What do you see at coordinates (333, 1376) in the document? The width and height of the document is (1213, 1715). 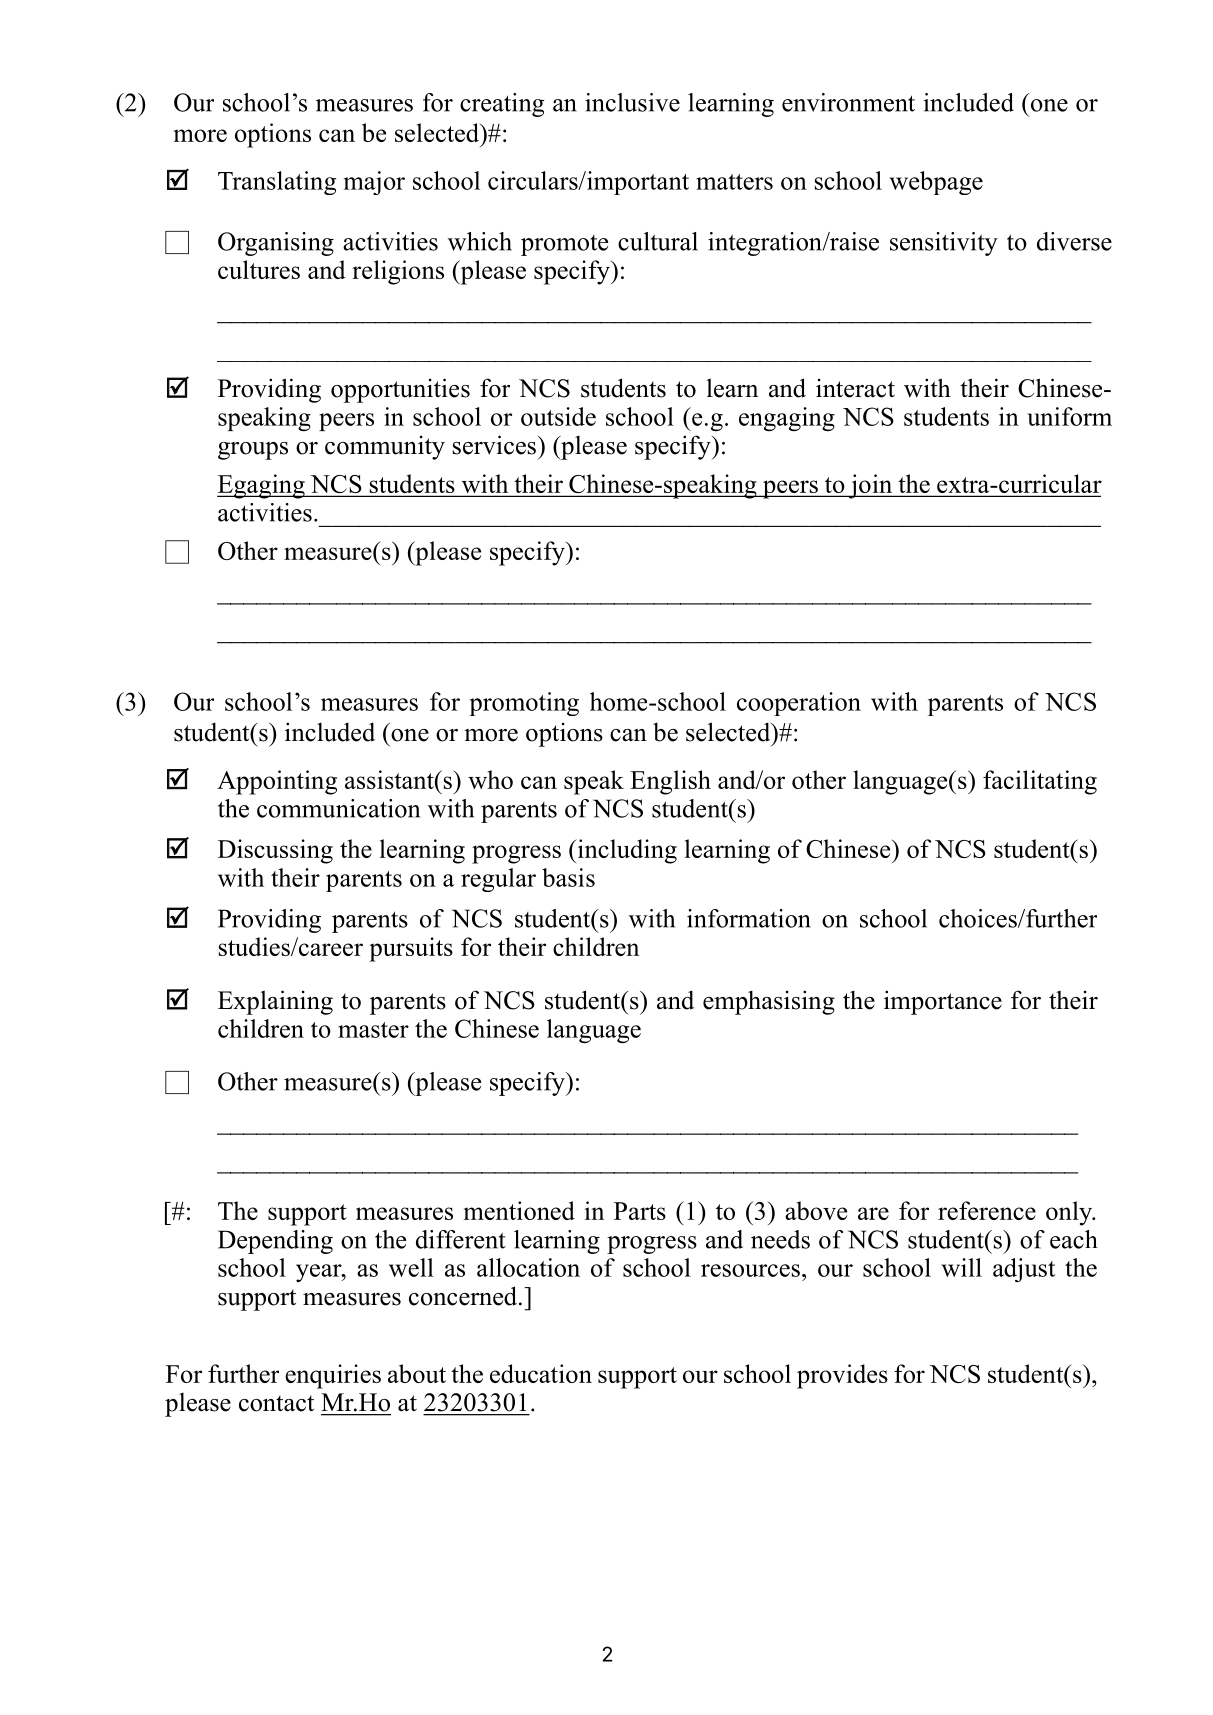 I see `enquiries` at bounding box center [333, 1376].
